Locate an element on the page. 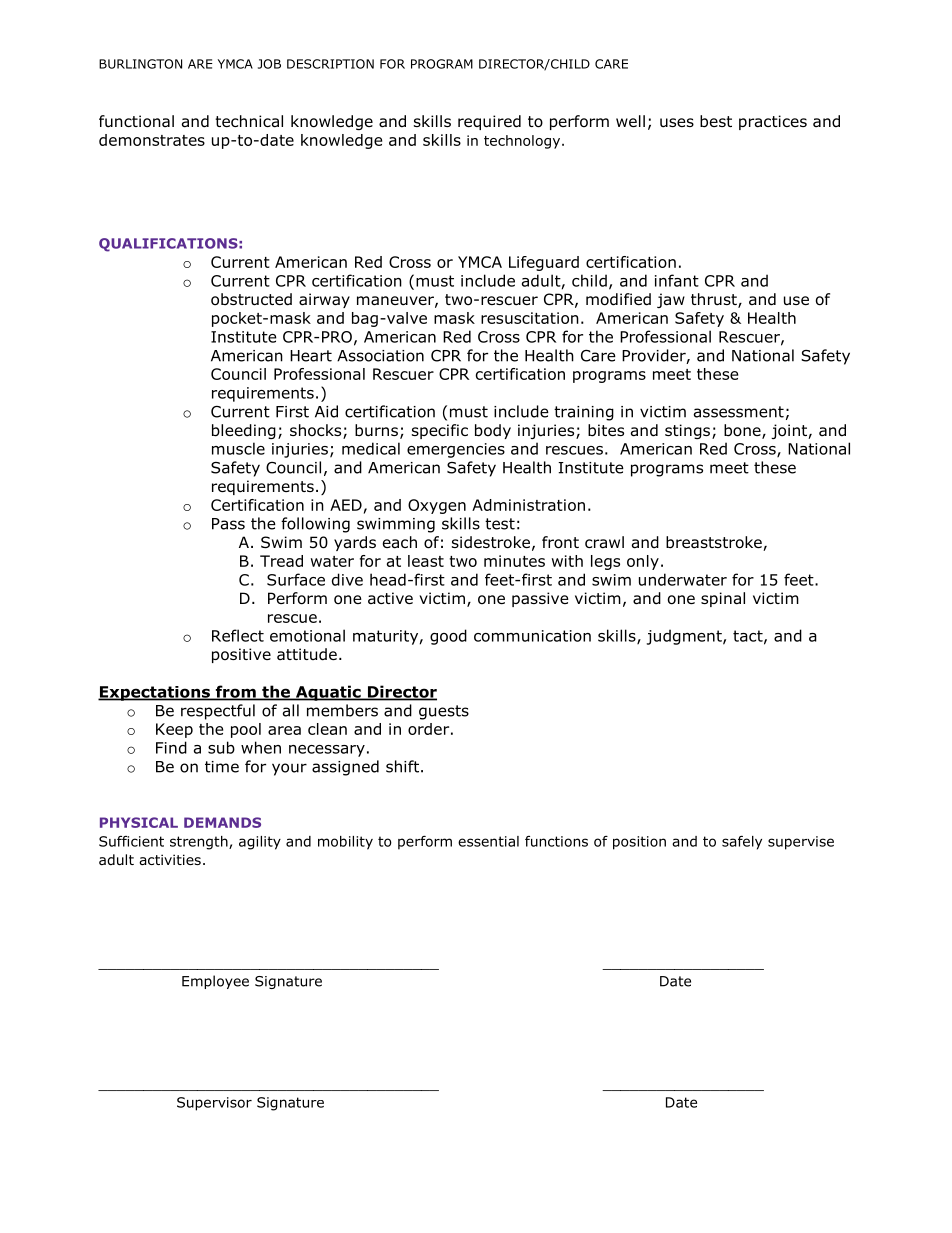 The width and height of the image is (952, 1233). safely is located at coordinates (742, 843).
